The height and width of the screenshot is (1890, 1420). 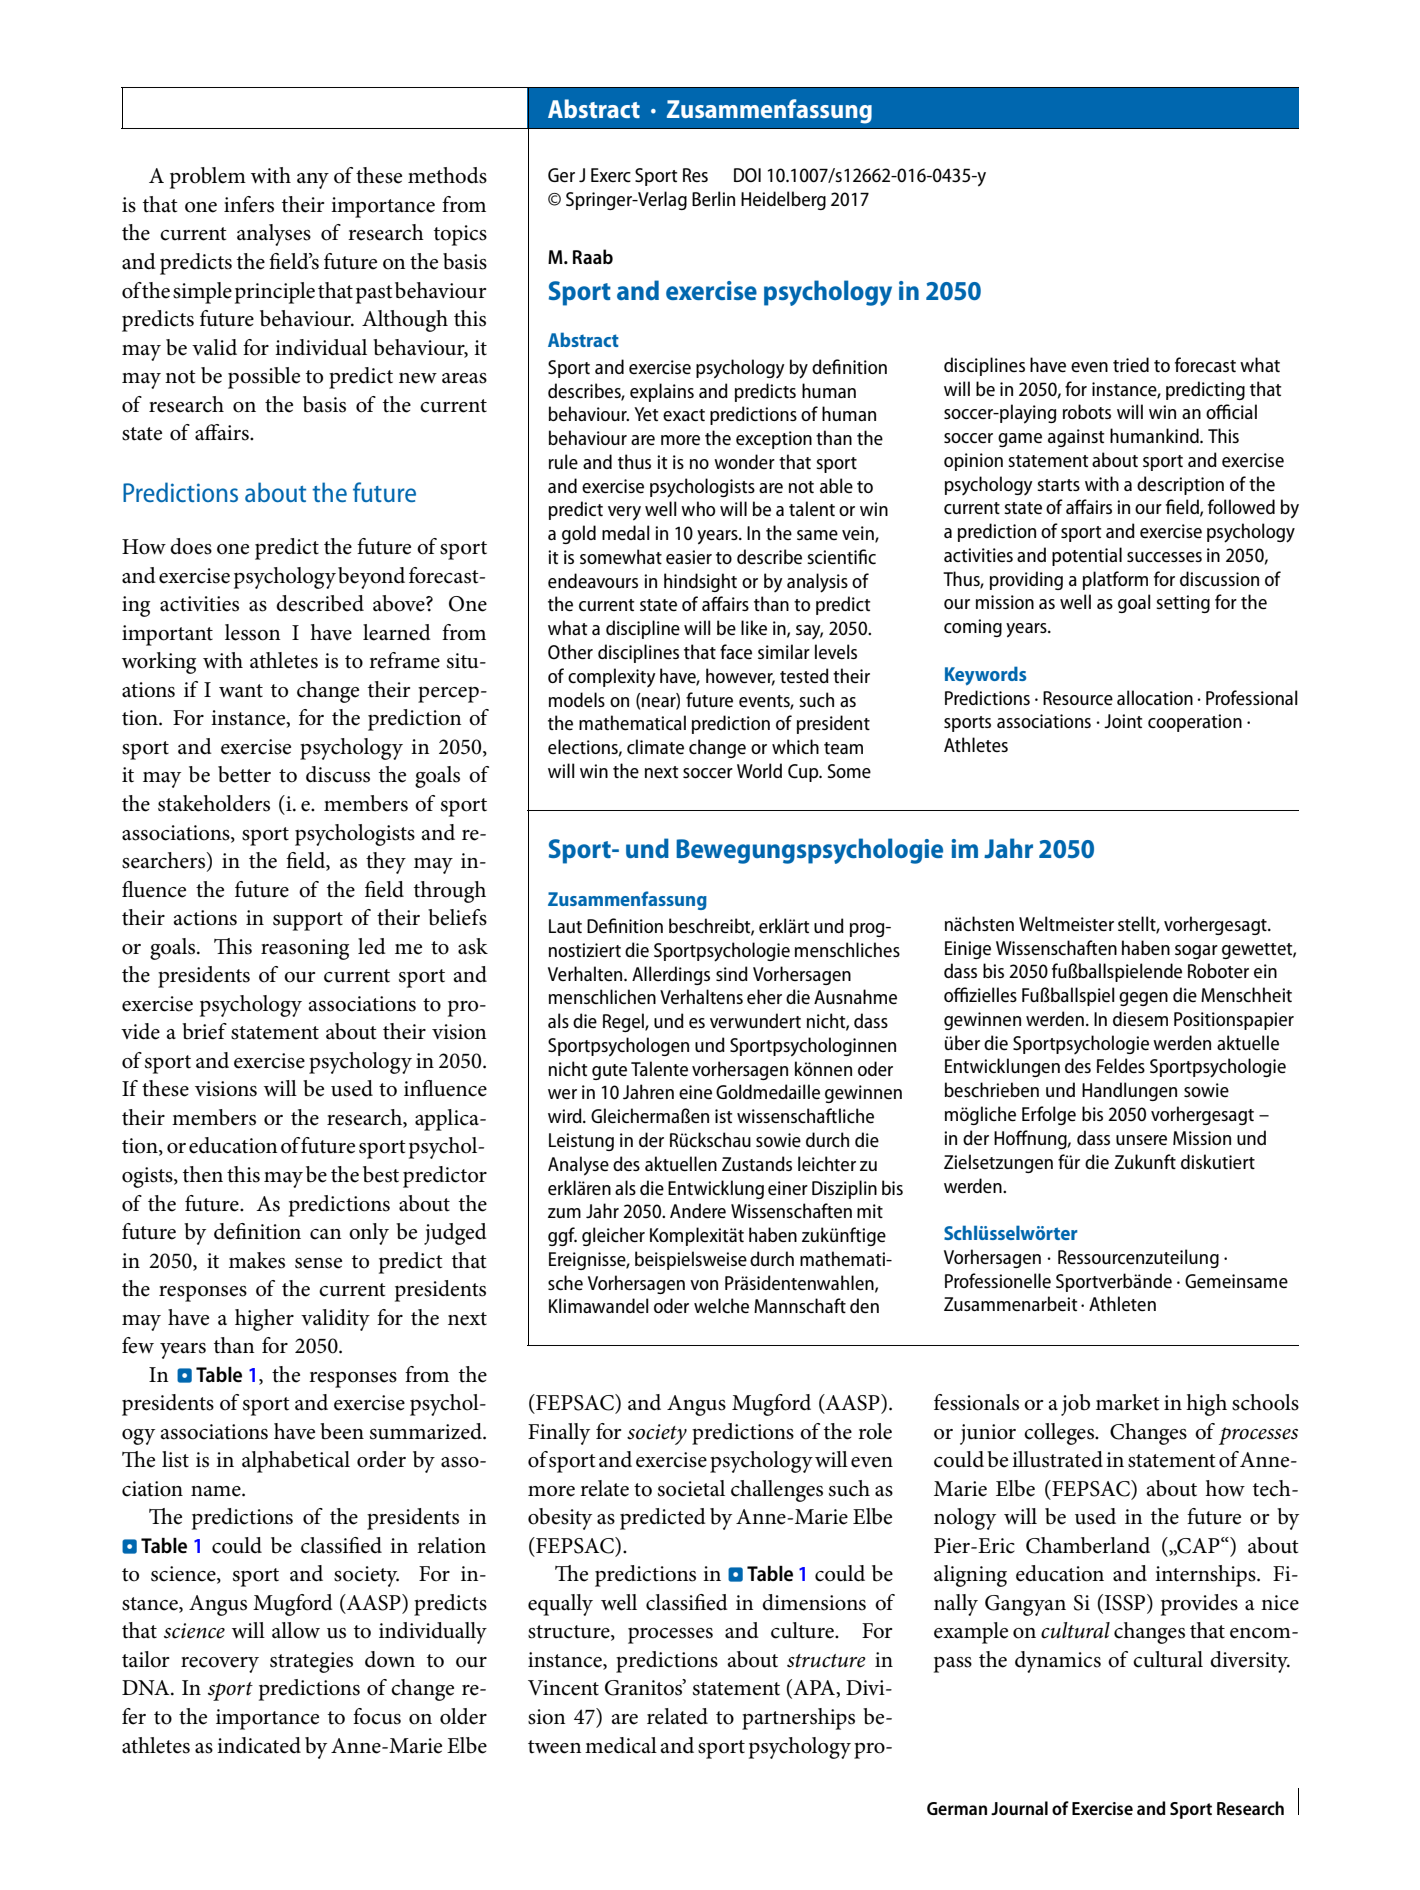 What do you see at coordinates (1131, 364) in the screenshot?
I see `tried` at bounding box center [1131, 364].
